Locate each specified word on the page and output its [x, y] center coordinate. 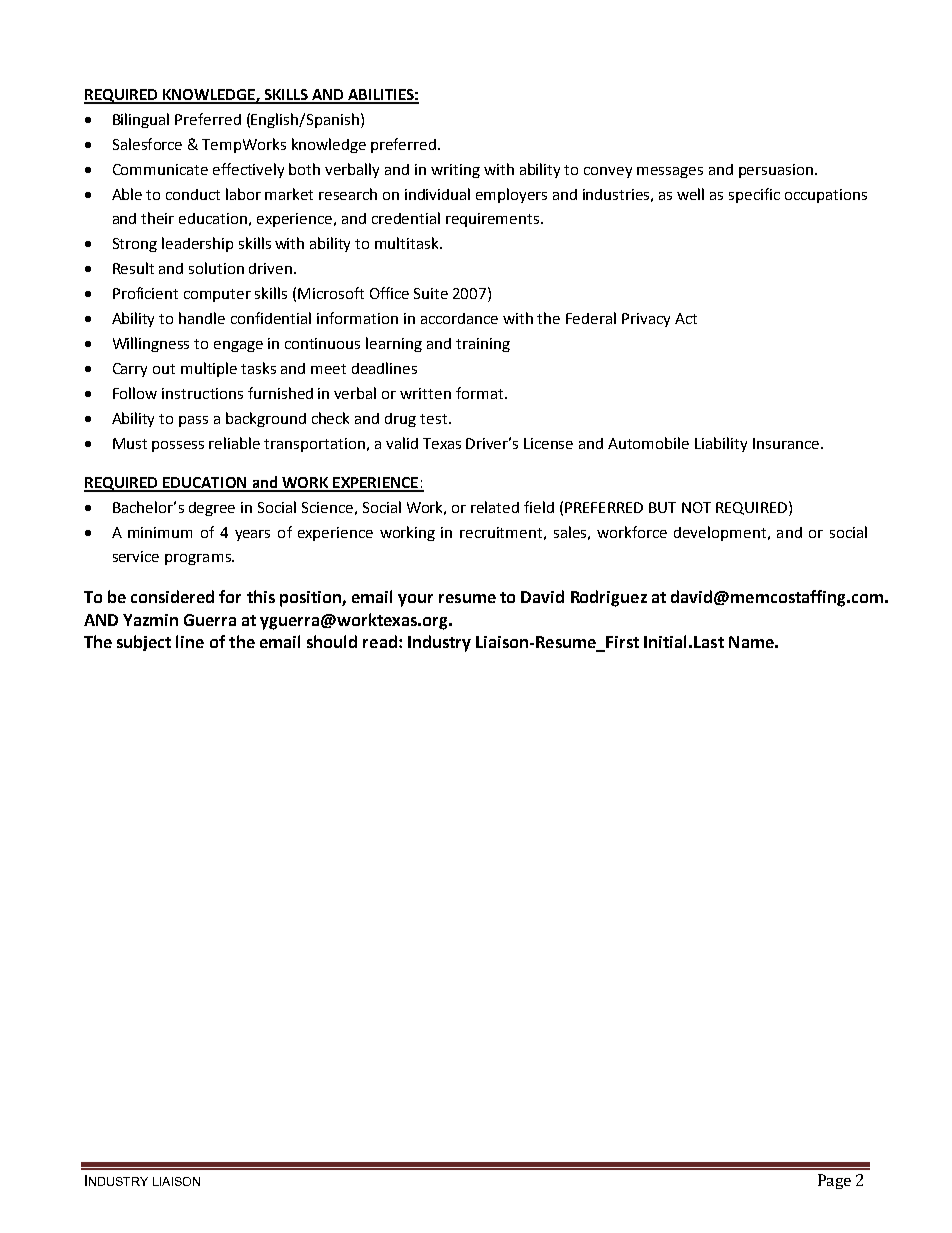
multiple [209, 369]
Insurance [786, 443]
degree [212, 509]
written [425, 393]
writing [455, 171]
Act [686, 318]
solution [216, 268]
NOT [696, 507]
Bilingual [141, 120]
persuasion [776, 171]
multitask [408, 243]
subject [144, 643]
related [495, 507]
